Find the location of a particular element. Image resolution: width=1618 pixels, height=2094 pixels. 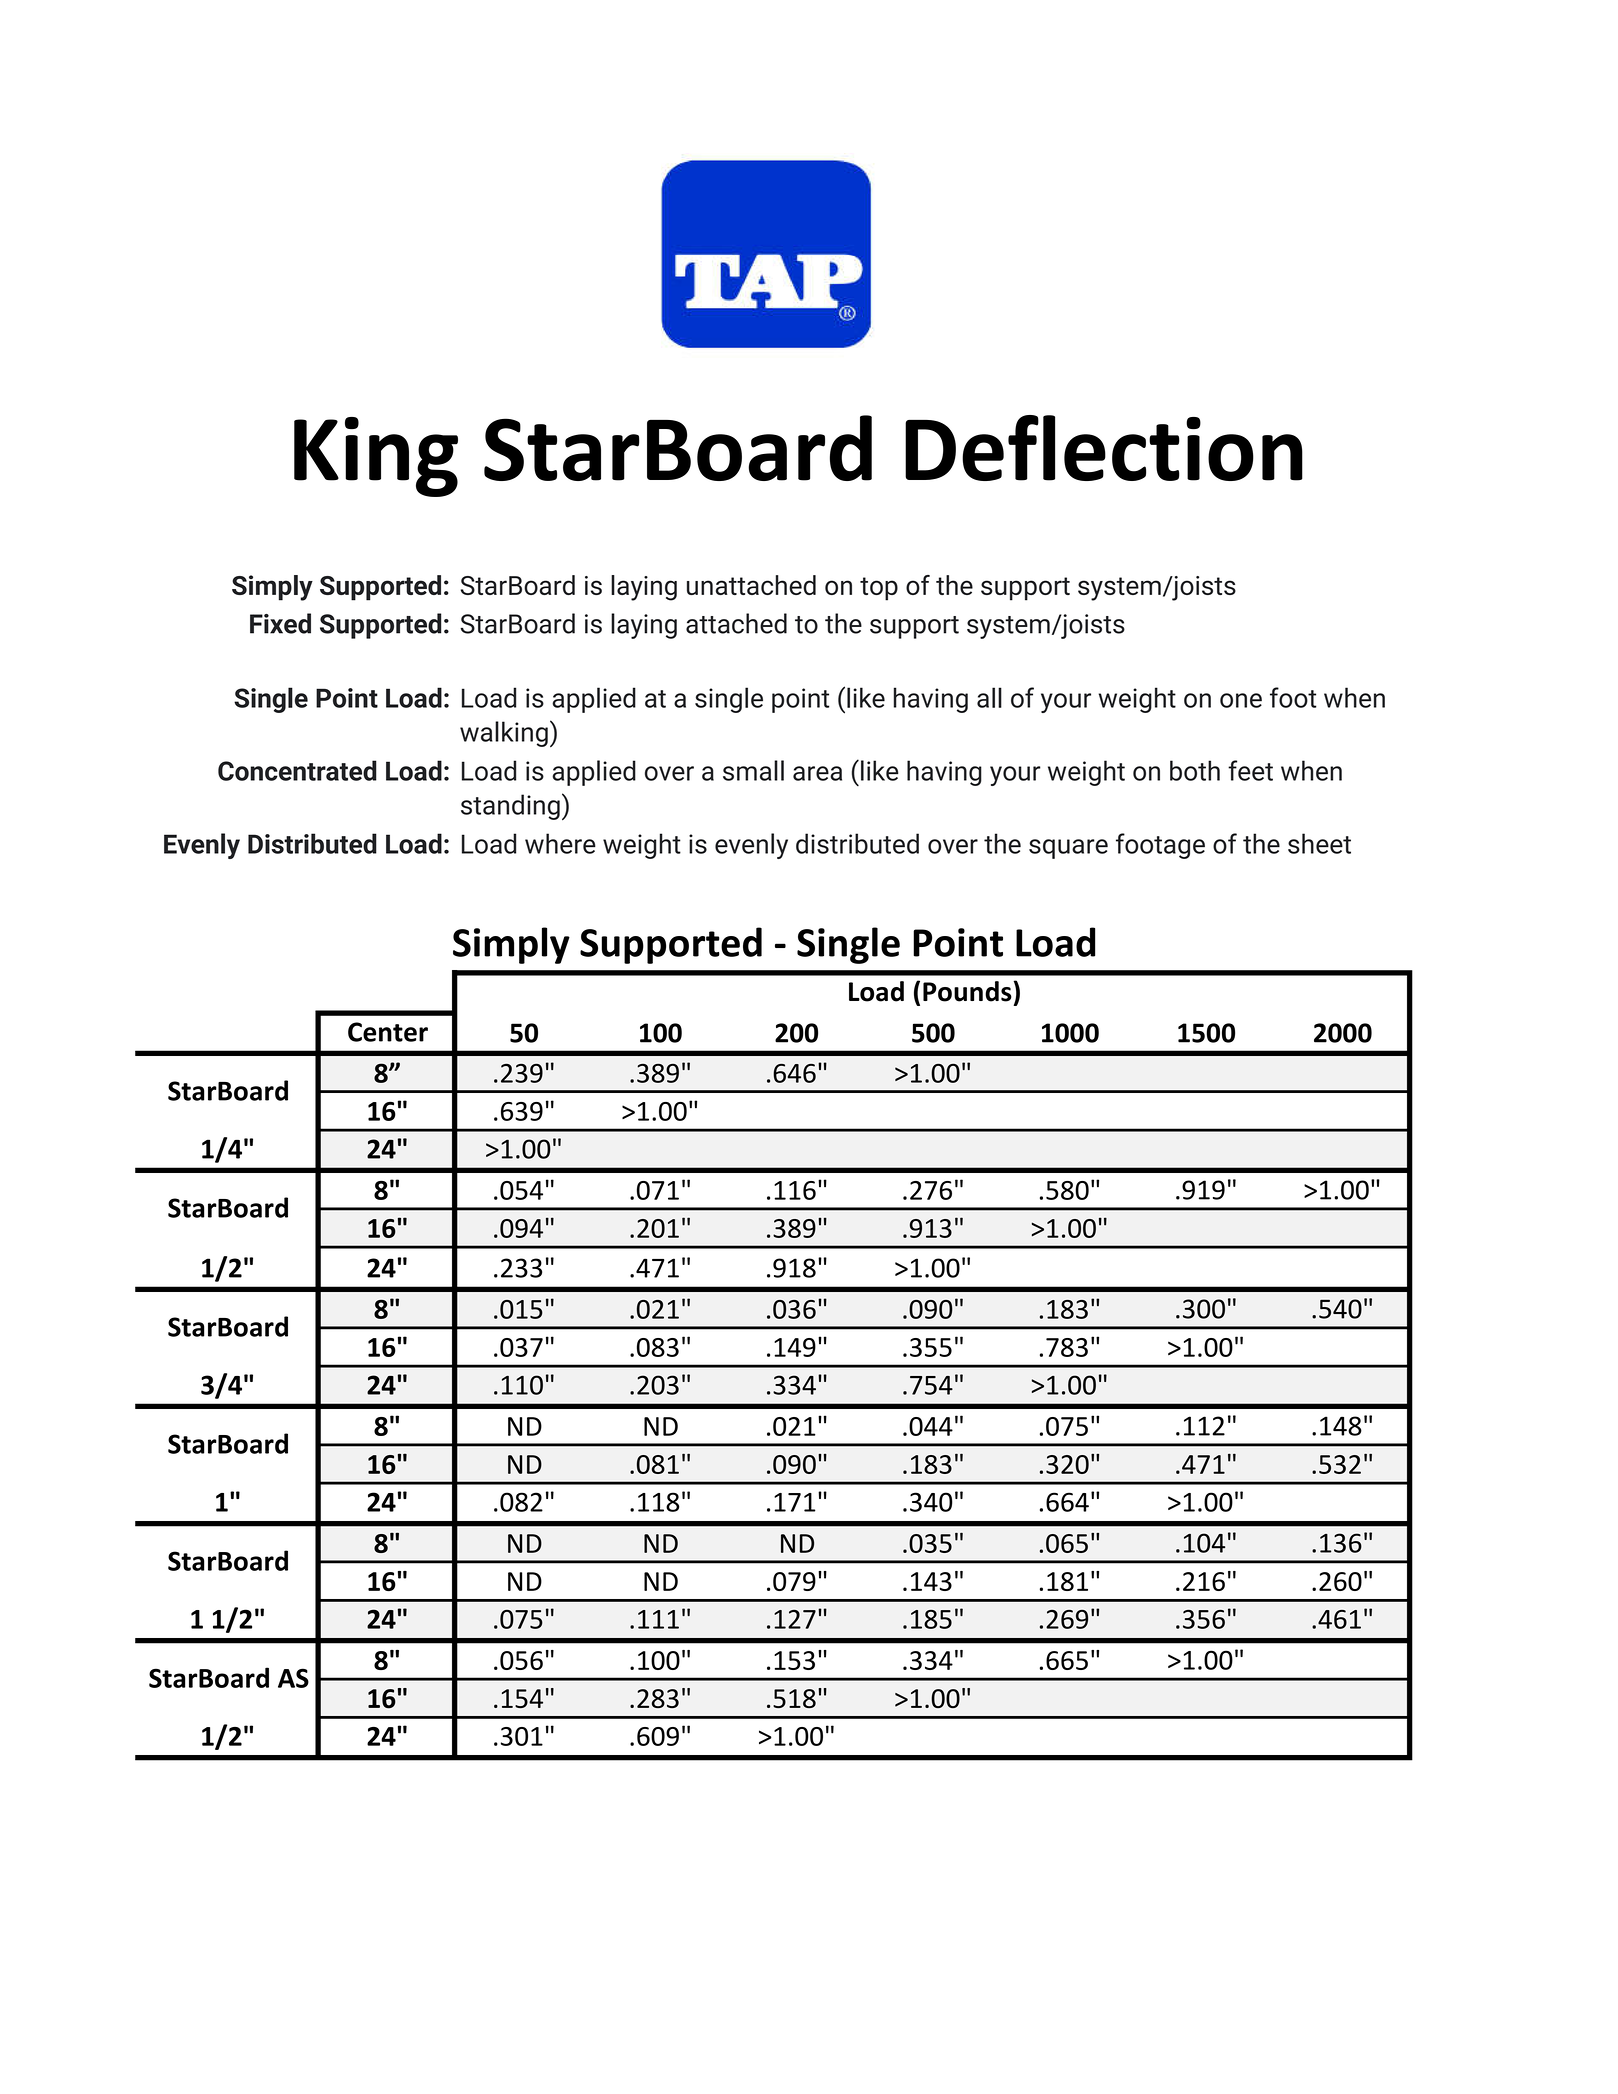

both is located at coordinates (1195, 770).
